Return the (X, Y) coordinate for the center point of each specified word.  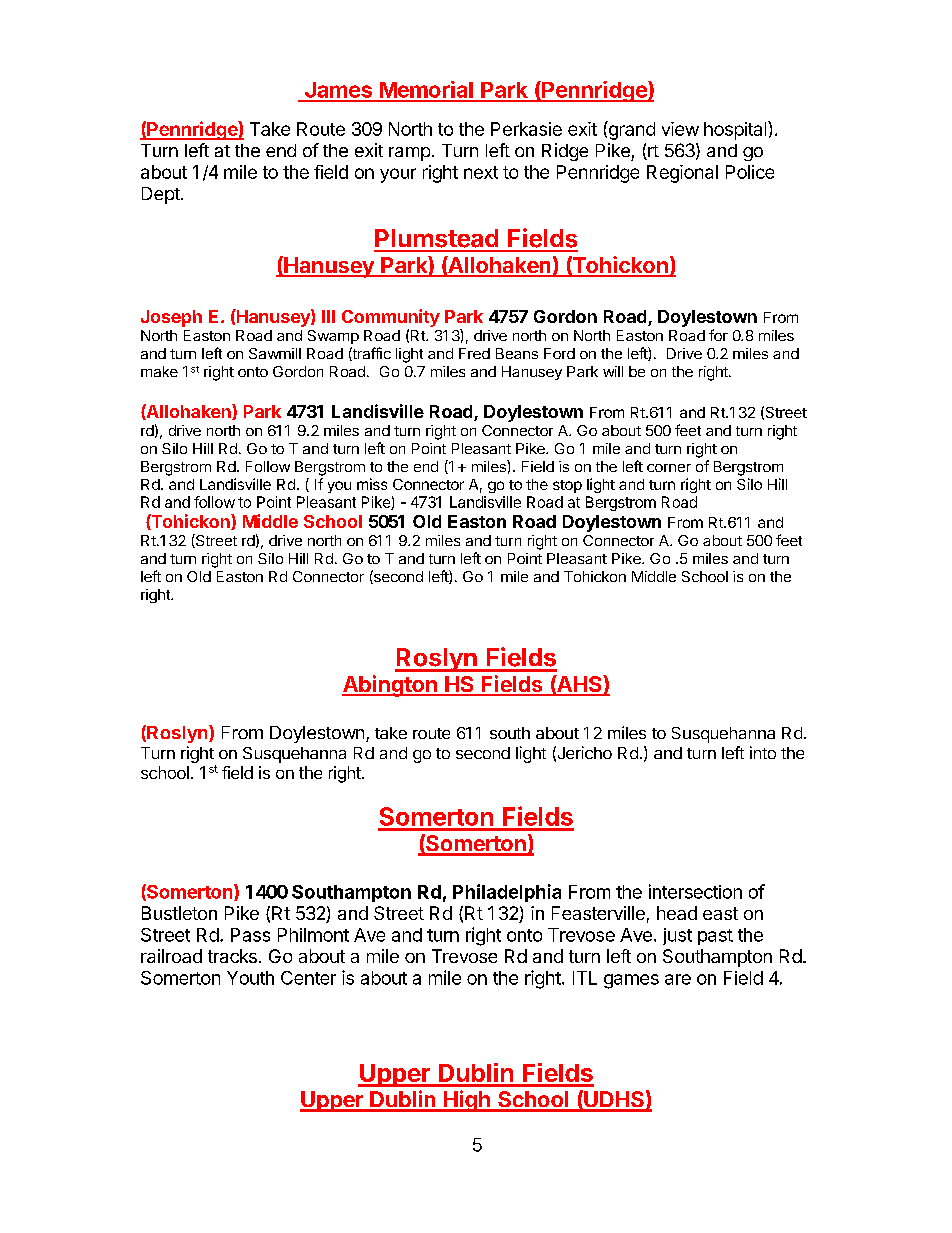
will (613, 371)
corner (669, 468)
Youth (250, 978)
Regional (682, 174)
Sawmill (275, 353)
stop (567, 486)
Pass (250, 935)
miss (372, 484)
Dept (162, 195)
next (481, 172)
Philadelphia (507, 893)
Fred (474, 353)
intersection (695, 891)
